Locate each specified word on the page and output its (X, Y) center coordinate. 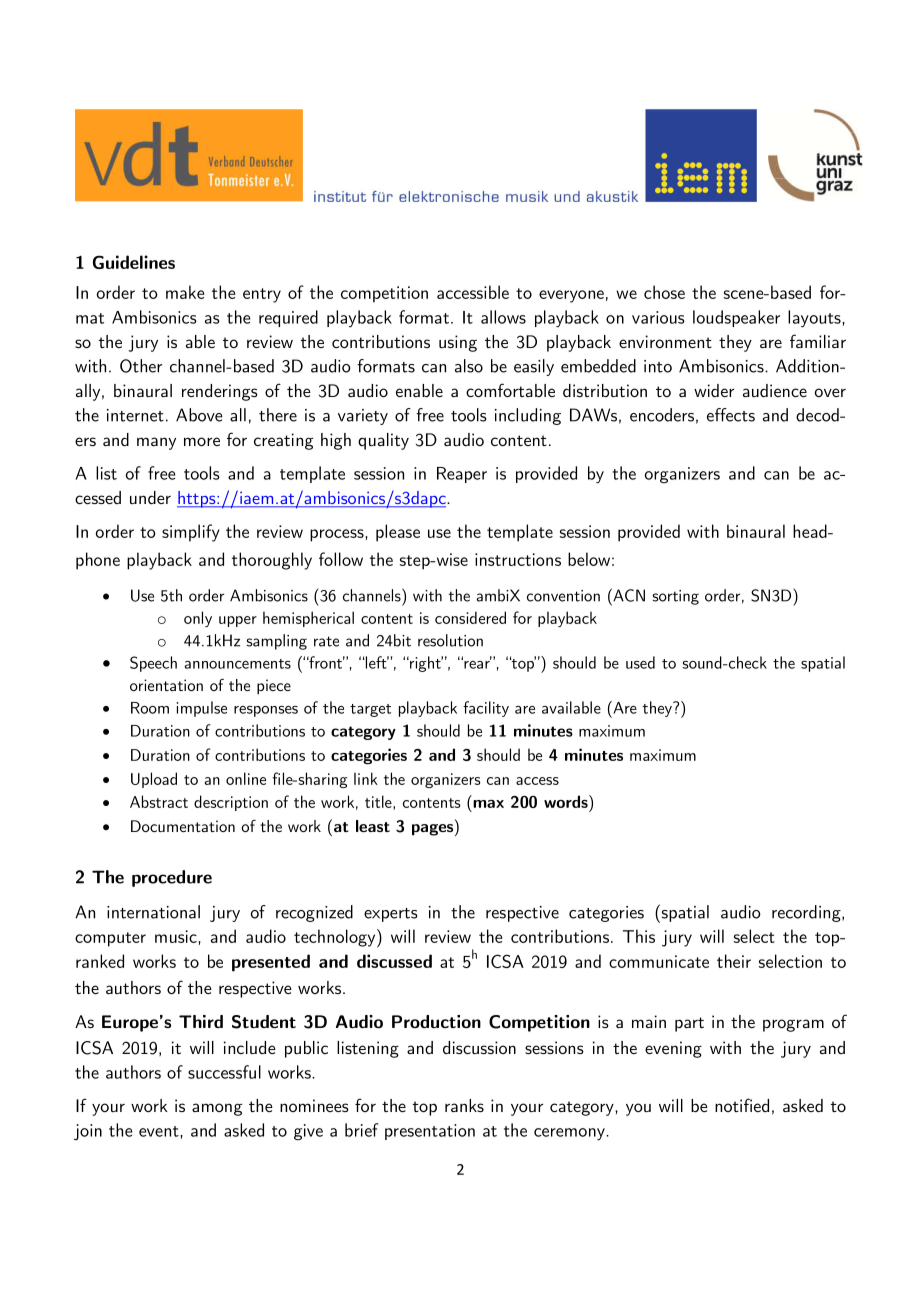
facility (486, 709)
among (217, 1109)
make (185, 292)
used (640, 662)
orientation (166, 685)
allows (503, 317)
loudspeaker (736, 318)
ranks (464, 1105)
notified (742, 1105)
